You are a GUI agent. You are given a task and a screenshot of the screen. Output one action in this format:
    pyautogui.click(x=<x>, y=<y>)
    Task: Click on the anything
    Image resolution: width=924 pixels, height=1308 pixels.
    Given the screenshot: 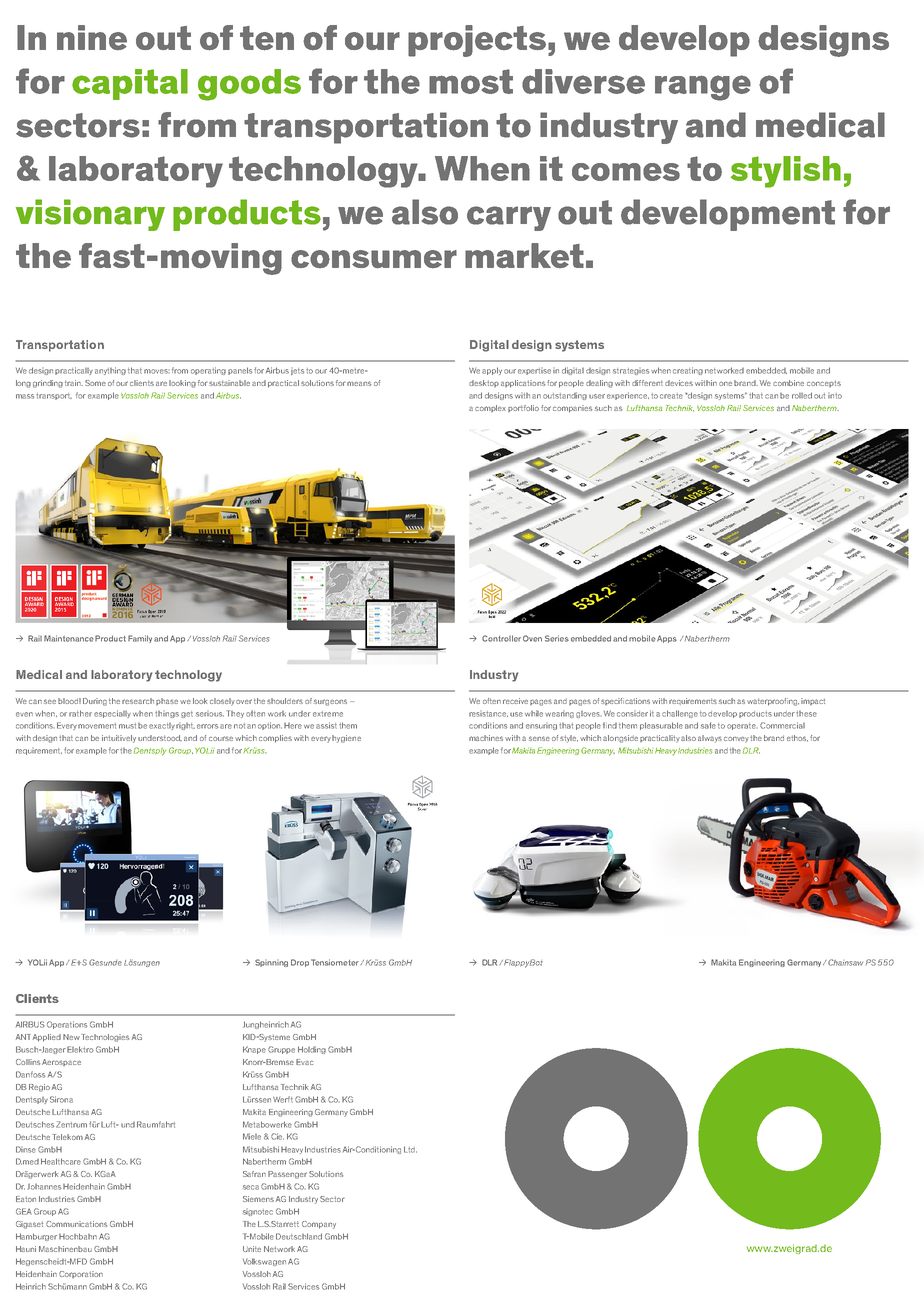 What is the action you would take?
    pyautogui.click(x=110, y=371)
